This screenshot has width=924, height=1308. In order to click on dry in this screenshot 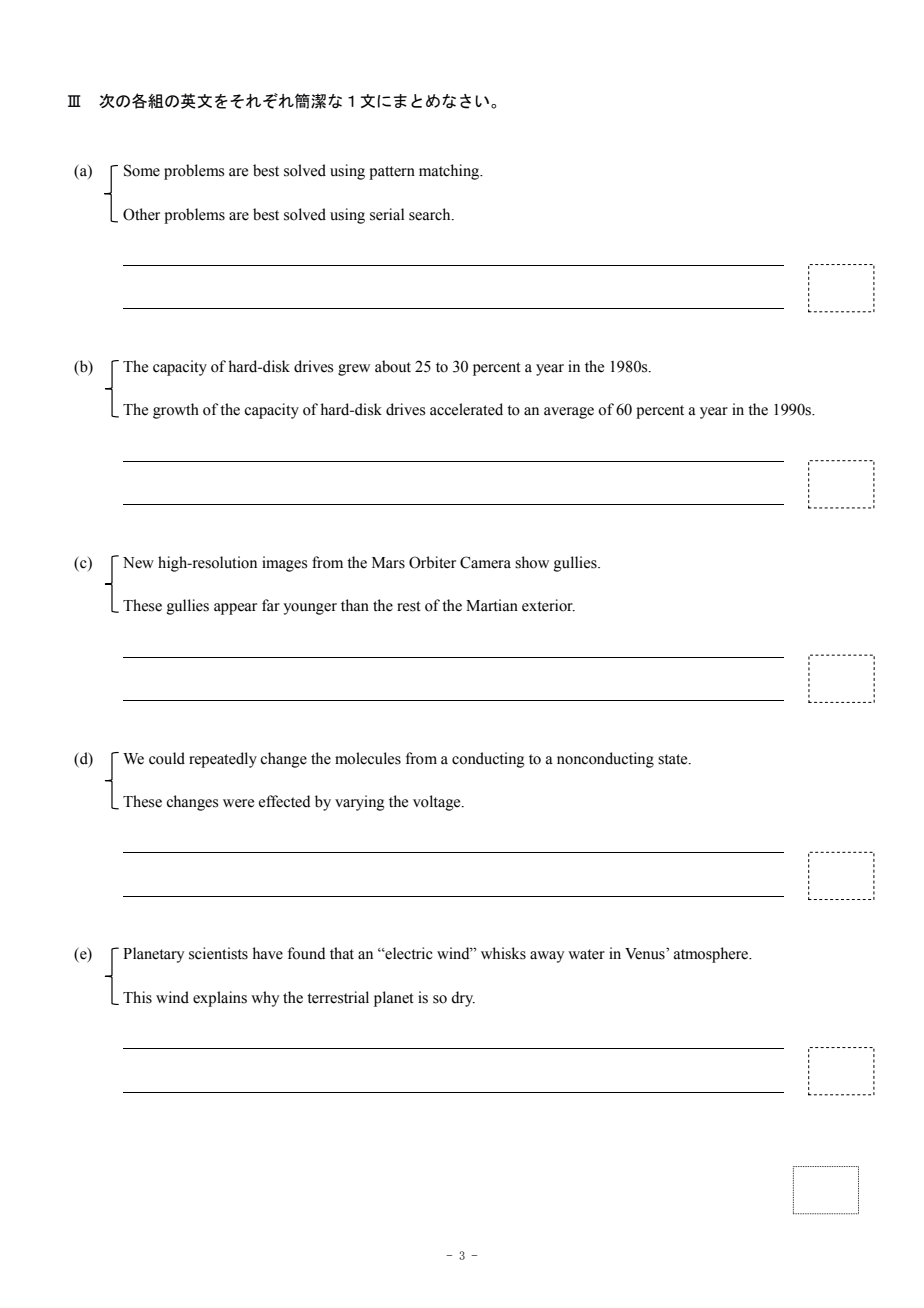, I will do `click(463, 999)`.
